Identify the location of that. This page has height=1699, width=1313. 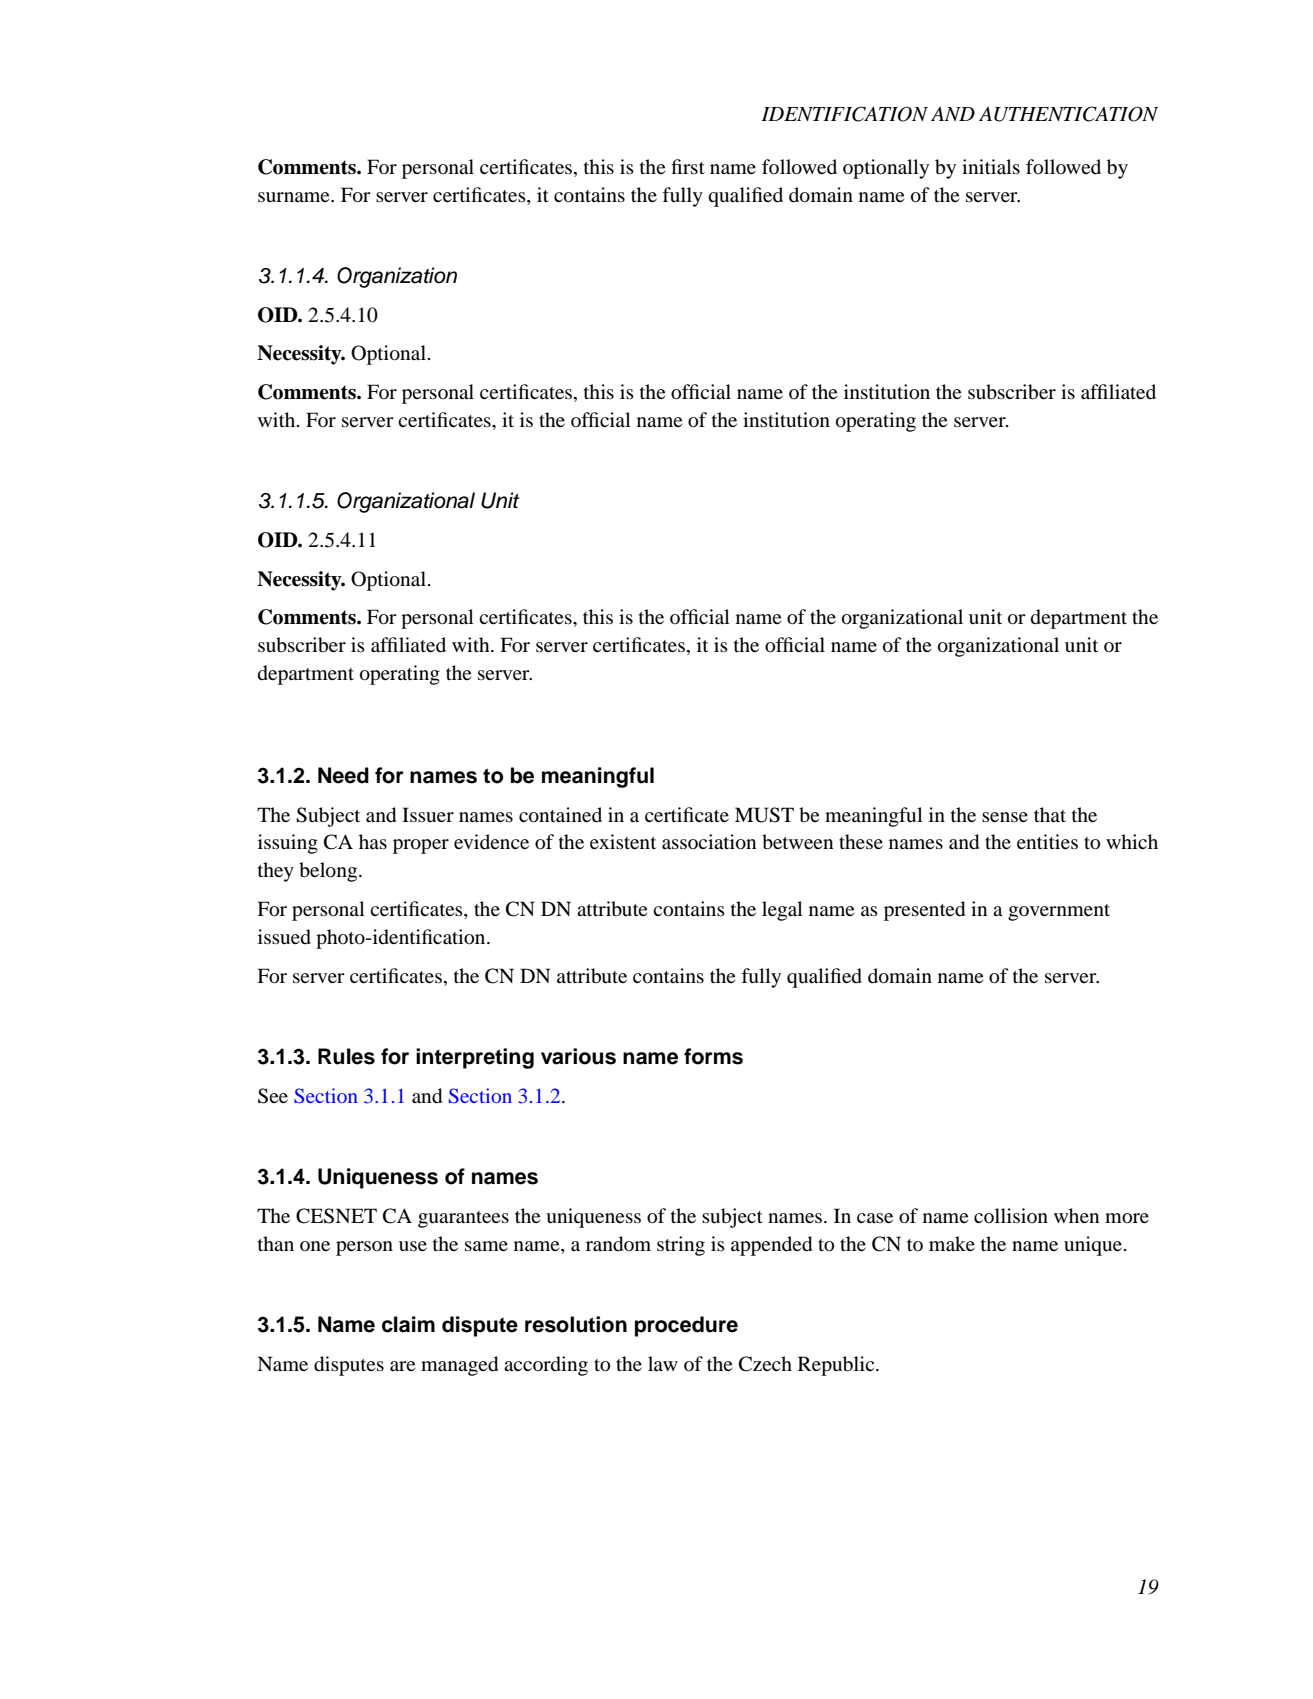
(1050, 814).
